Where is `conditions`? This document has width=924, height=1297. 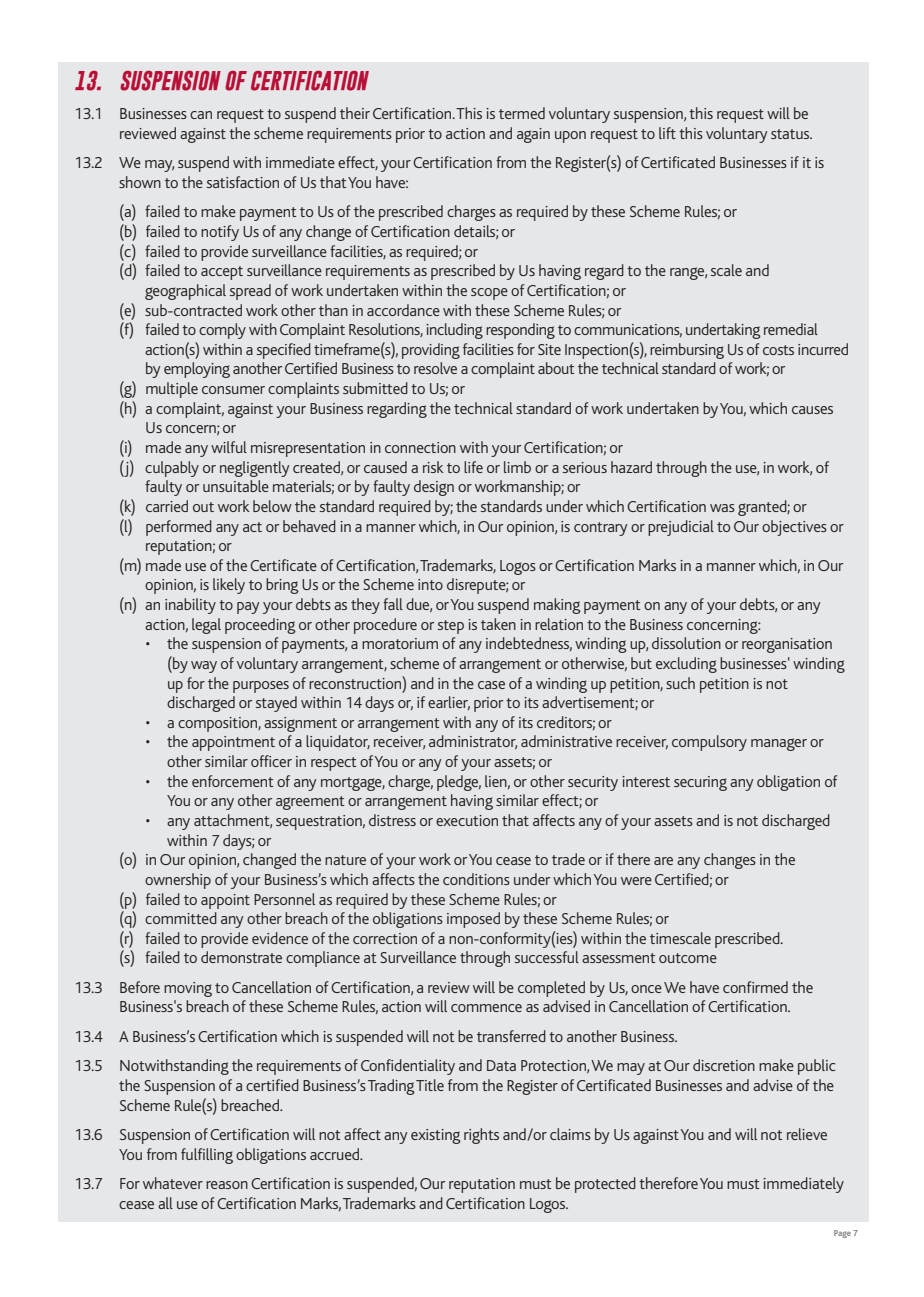
conditions is located at coordinates (476, 879).
